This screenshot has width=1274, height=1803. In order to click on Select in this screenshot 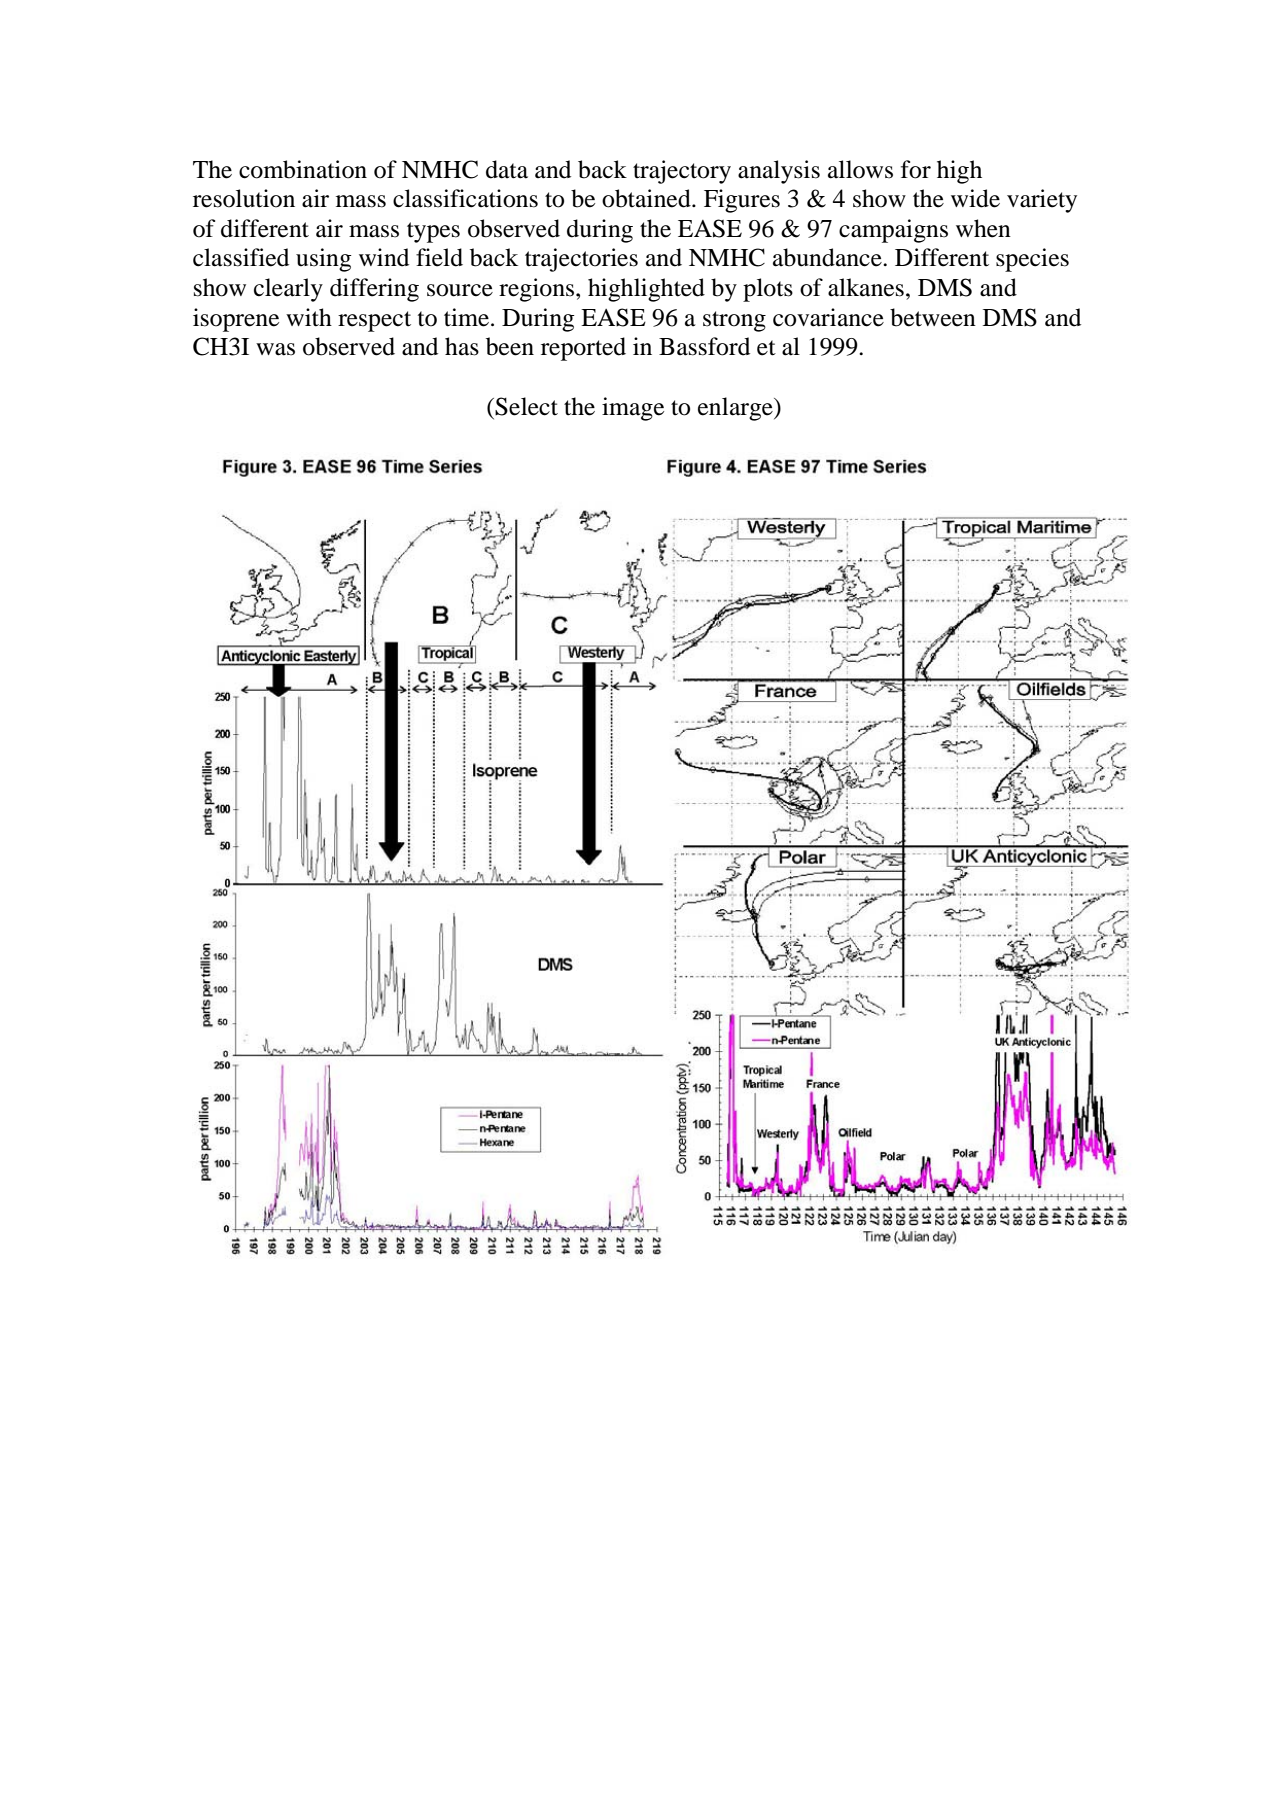, I will do `click(526, 406)`.
